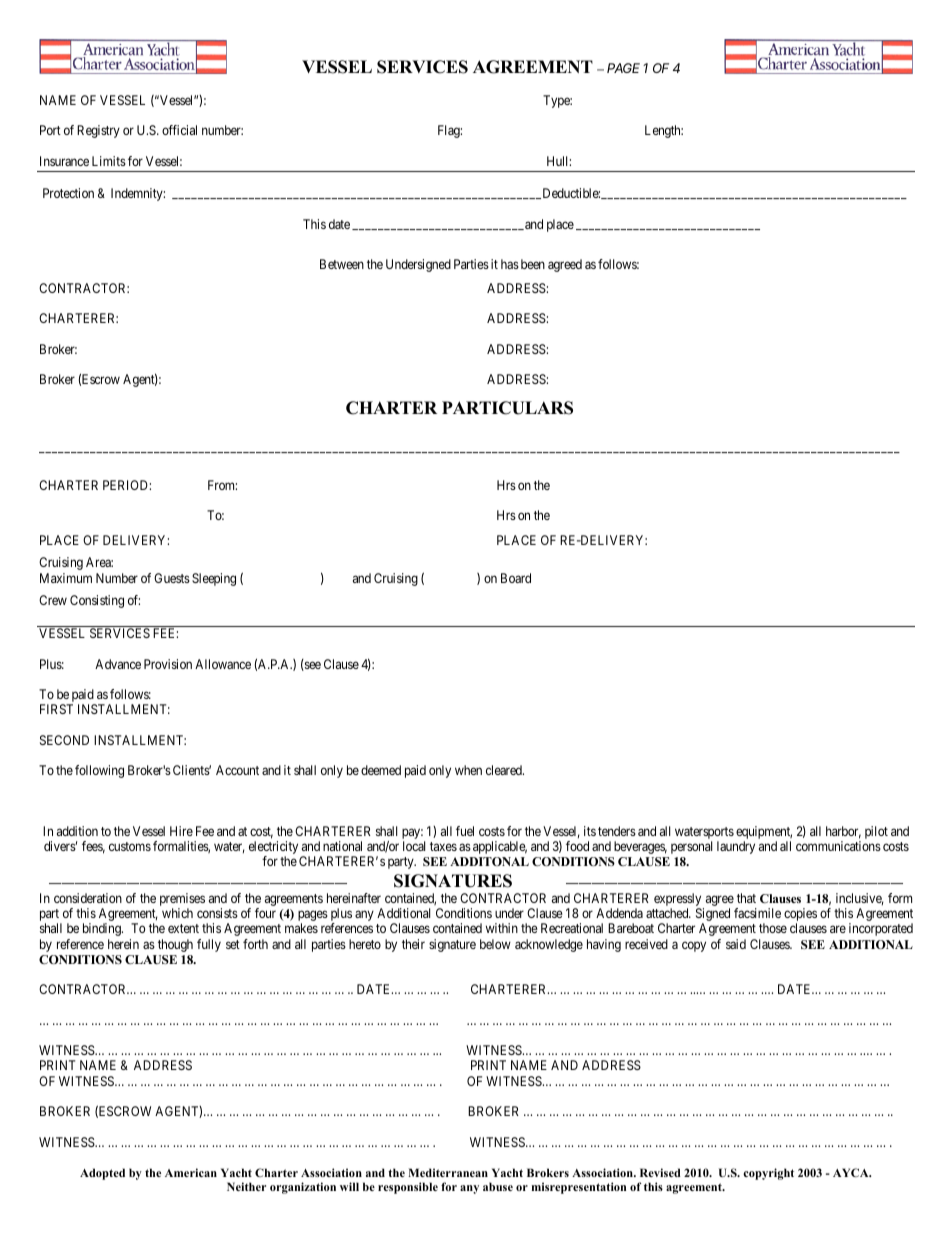 Image resolution: width=952 pixels, height=1233 pixels. Describe the element at coordinates (181, 831) in the screenshot. I see `Hire` at that location.
